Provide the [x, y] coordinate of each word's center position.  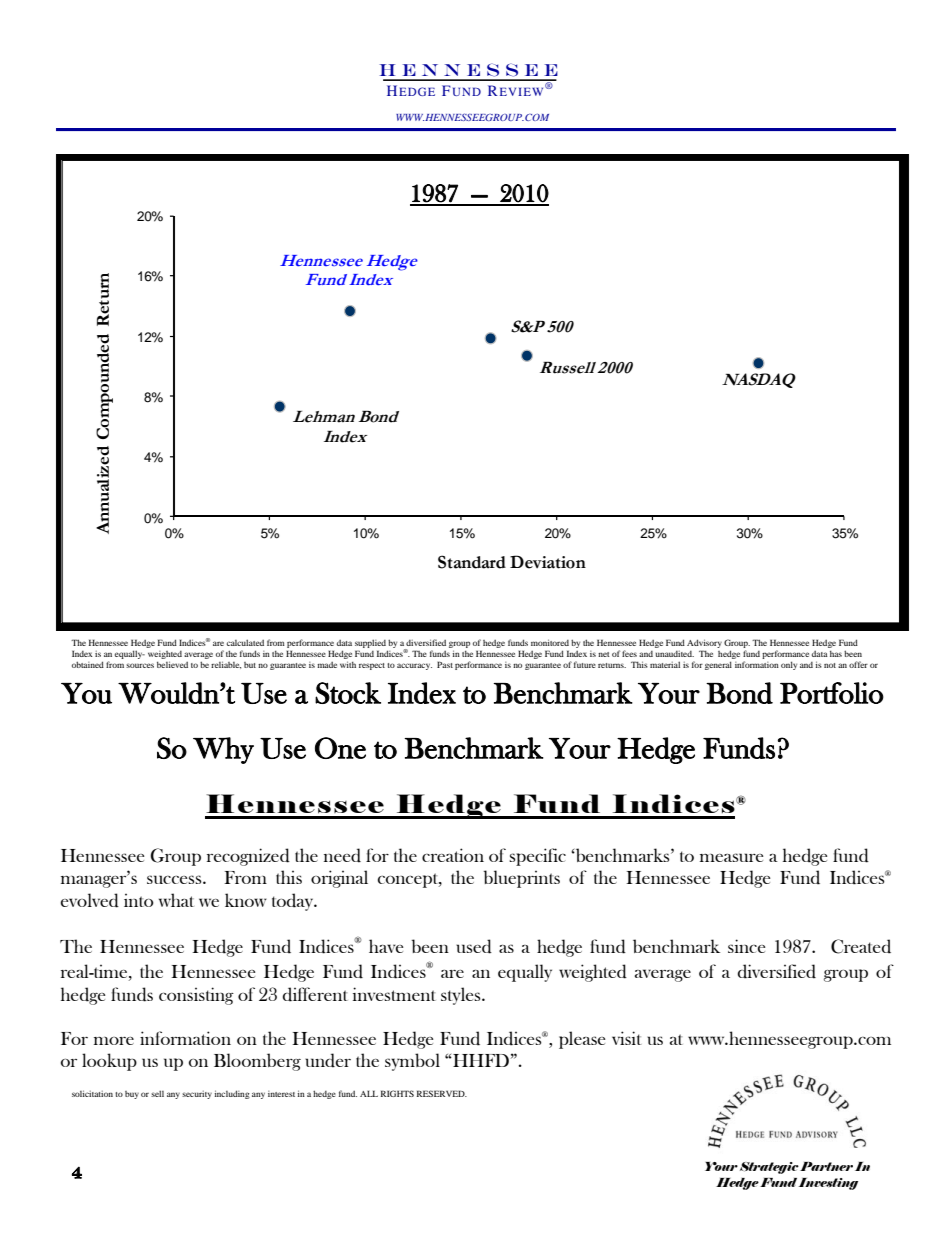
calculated [245, 642]
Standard [472, 562]
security [197, 1095]
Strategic [769, 1168]
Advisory [704, 645]
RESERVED [442, 1093]
